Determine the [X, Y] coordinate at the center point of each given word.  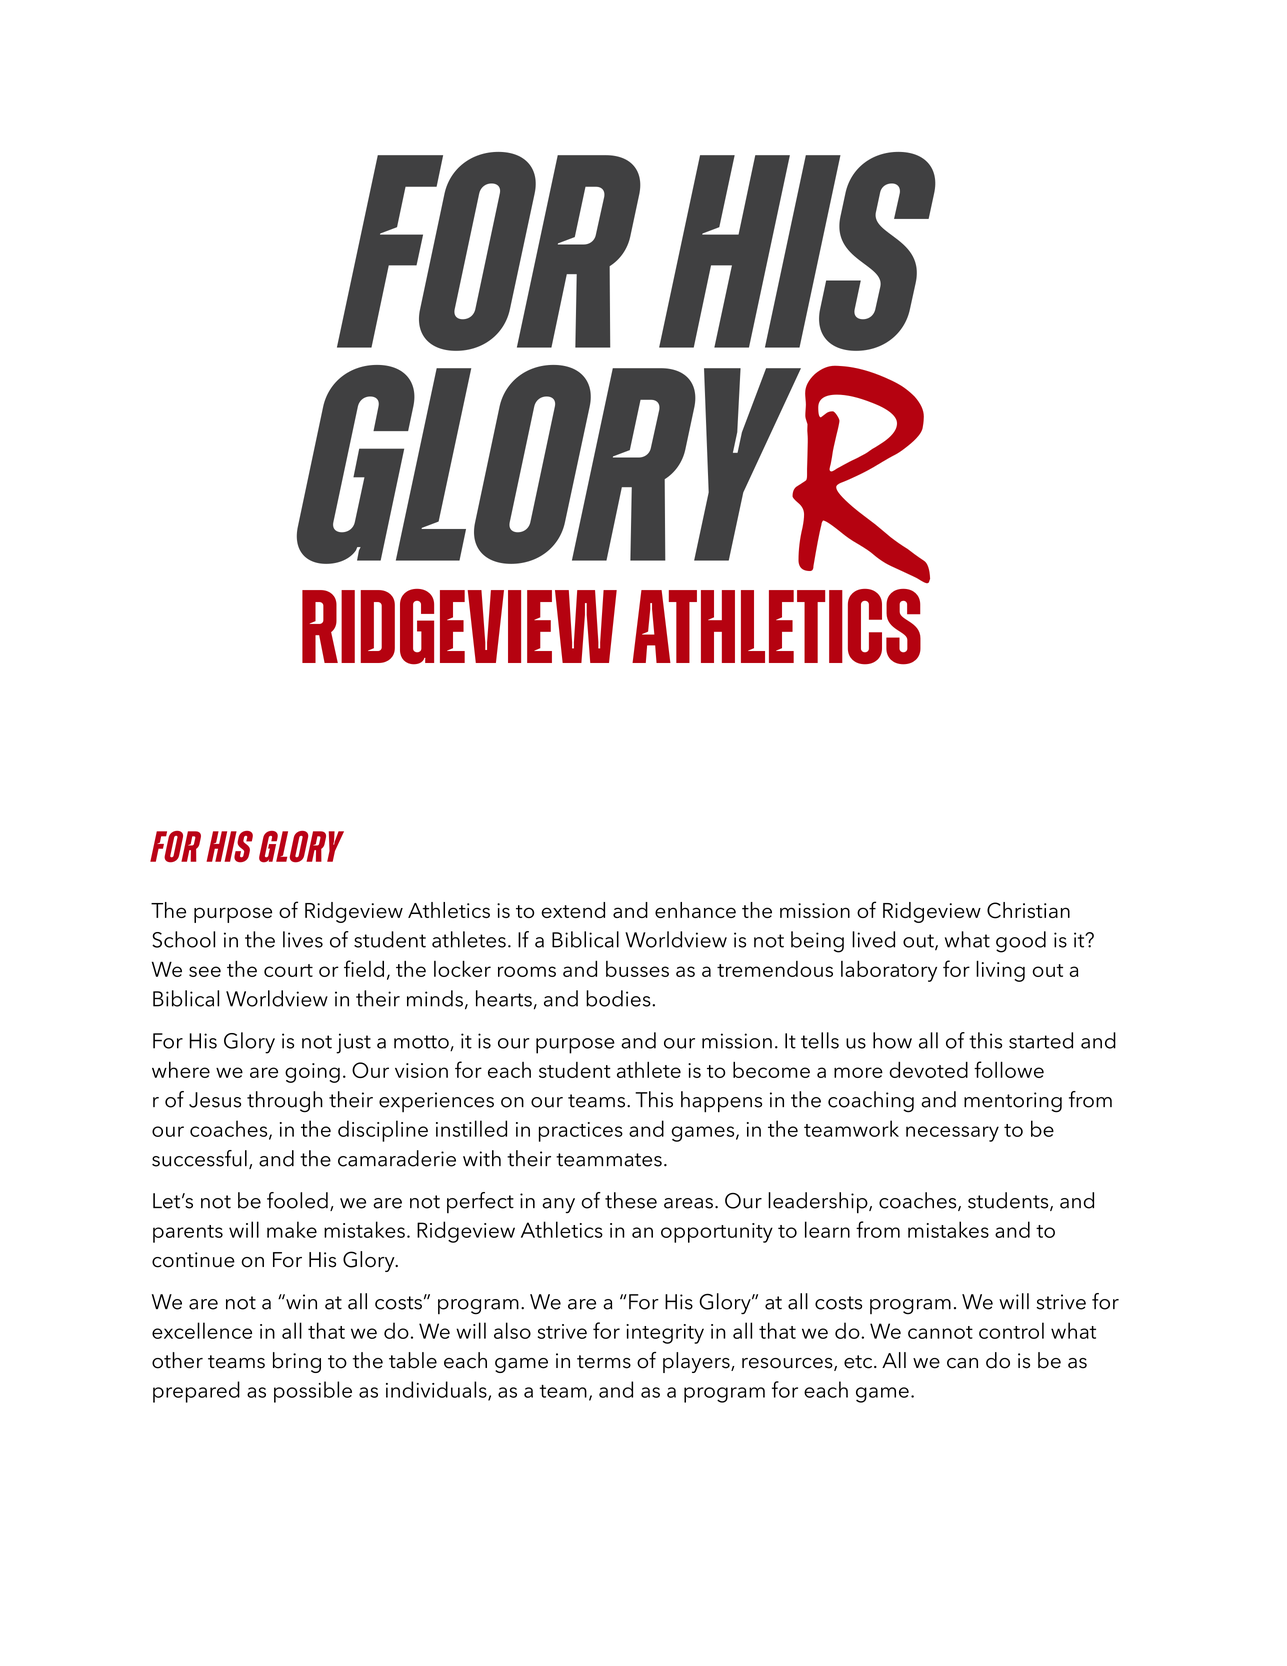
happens [721, 1102]
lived [873, 939]
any [558, 1205]
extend [573, 910]
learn [827, 1229]
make [292, 1229]
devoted [928, 1069]
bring [297, 1362]
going [312, 1073]
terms [604, 1362]
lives [303, 939]
